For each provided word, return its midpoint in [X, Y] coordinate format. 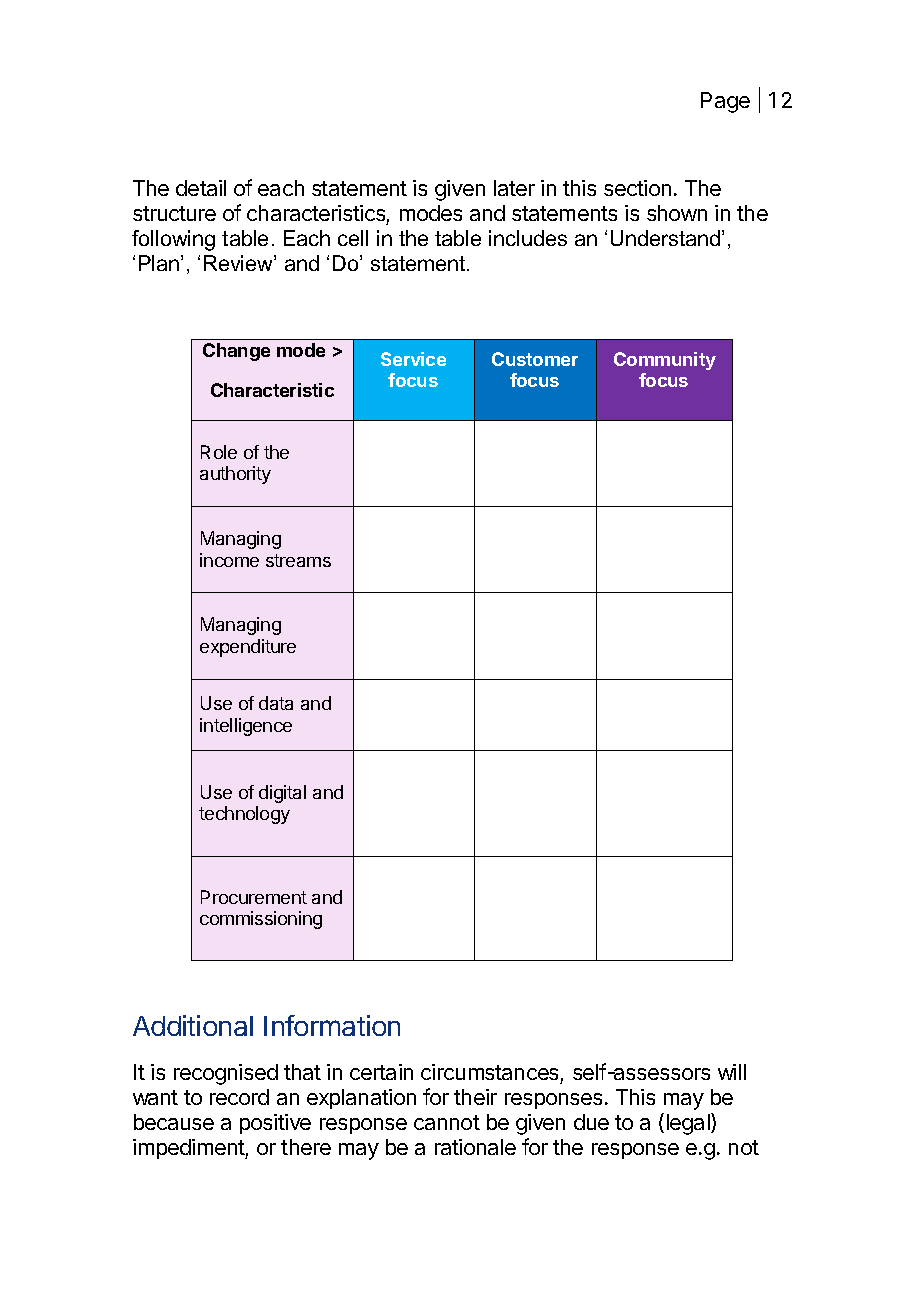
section [637, 188]
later [514, 188]
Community [665, 361]
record [239, 1097]
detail [201, 188]
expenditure [248, 648]
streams [298, 560]
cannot [447, 1122]
